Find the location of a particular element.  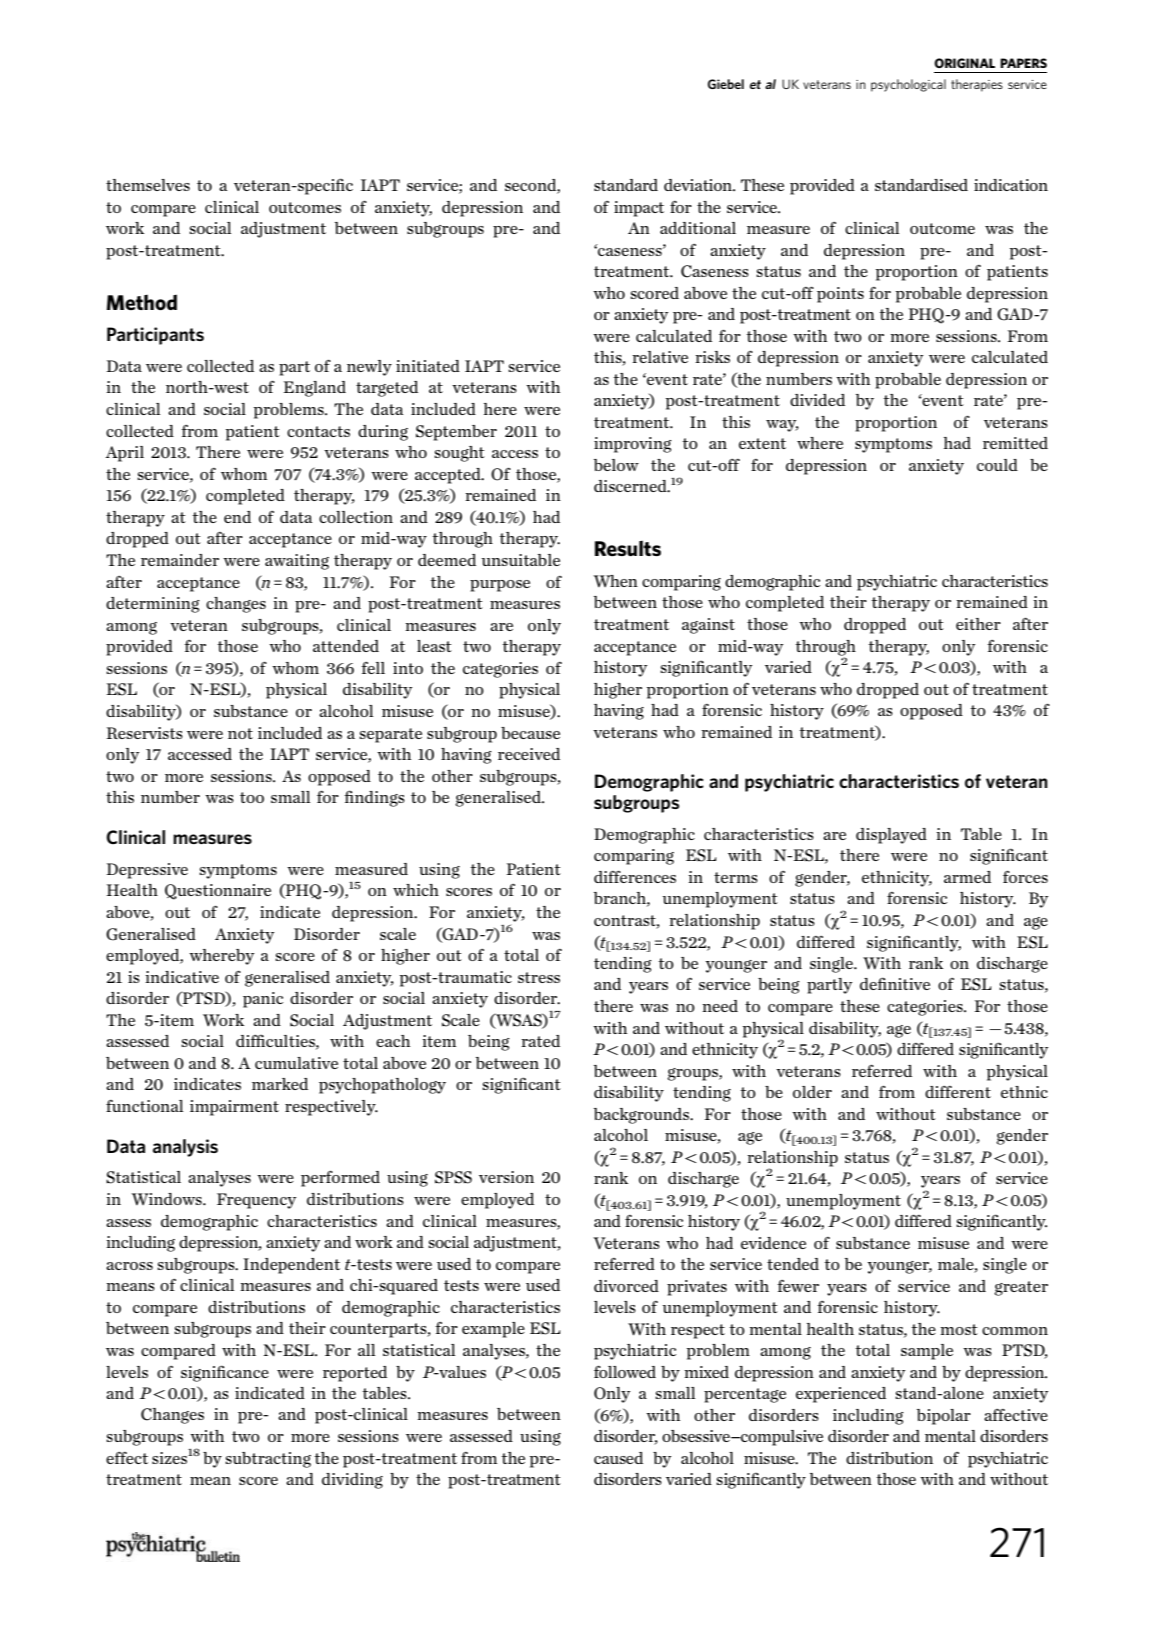

either is located at coordinates (978, 624).
